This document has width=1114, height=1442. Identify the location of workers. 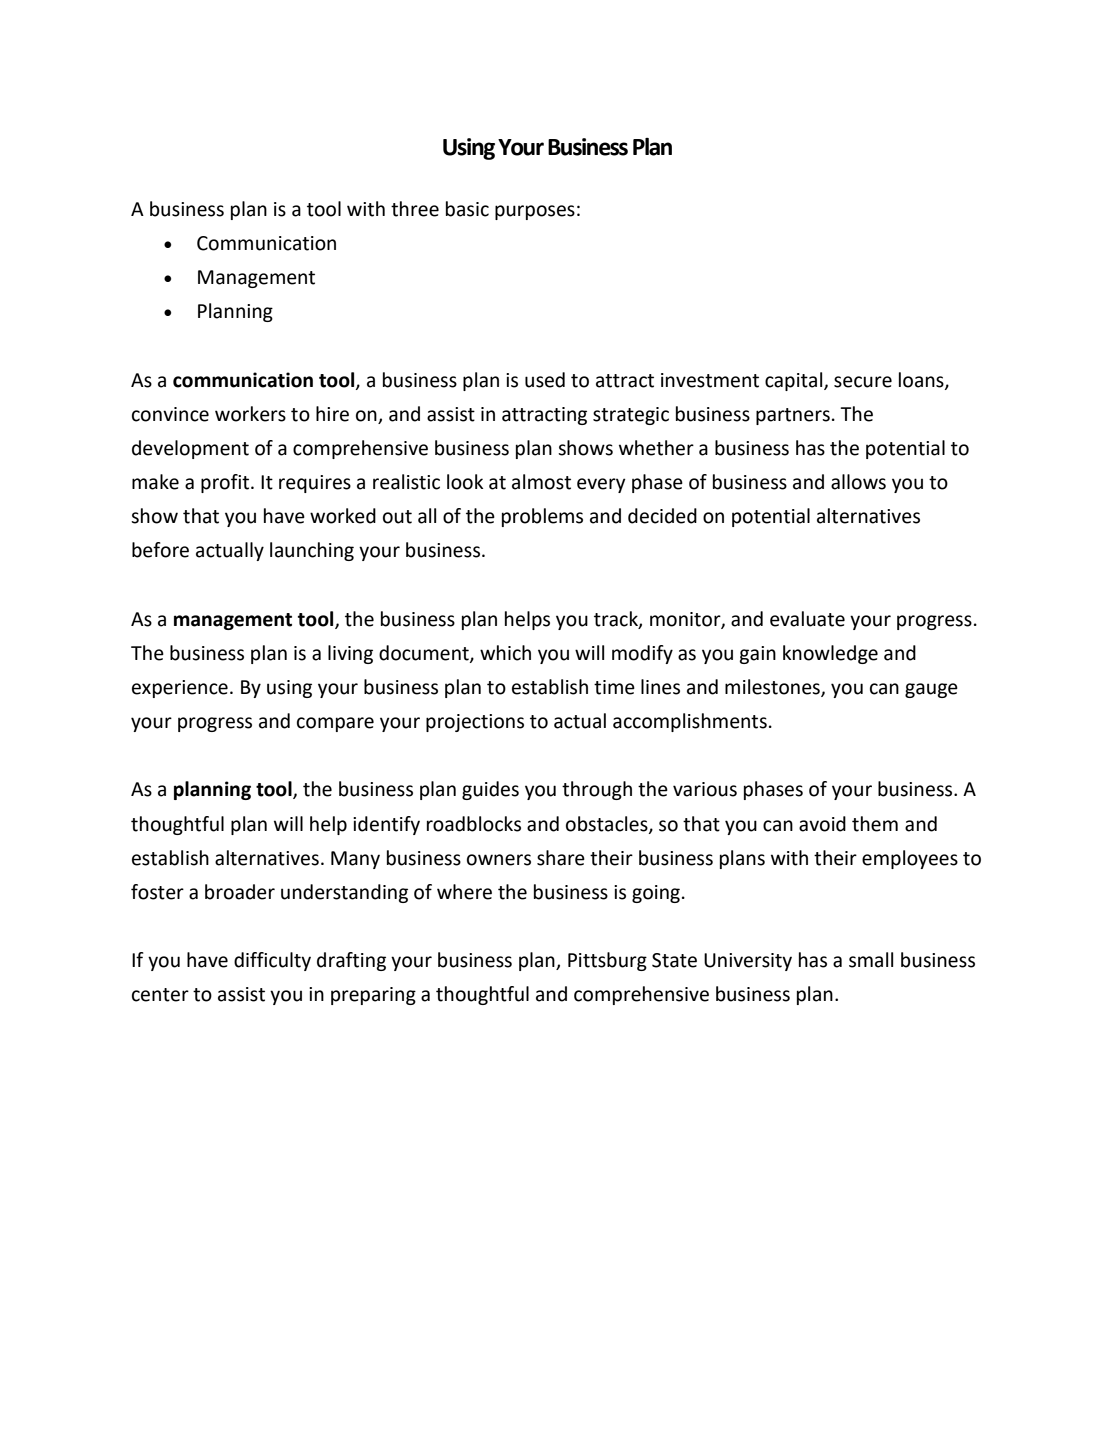
(250, 414).
